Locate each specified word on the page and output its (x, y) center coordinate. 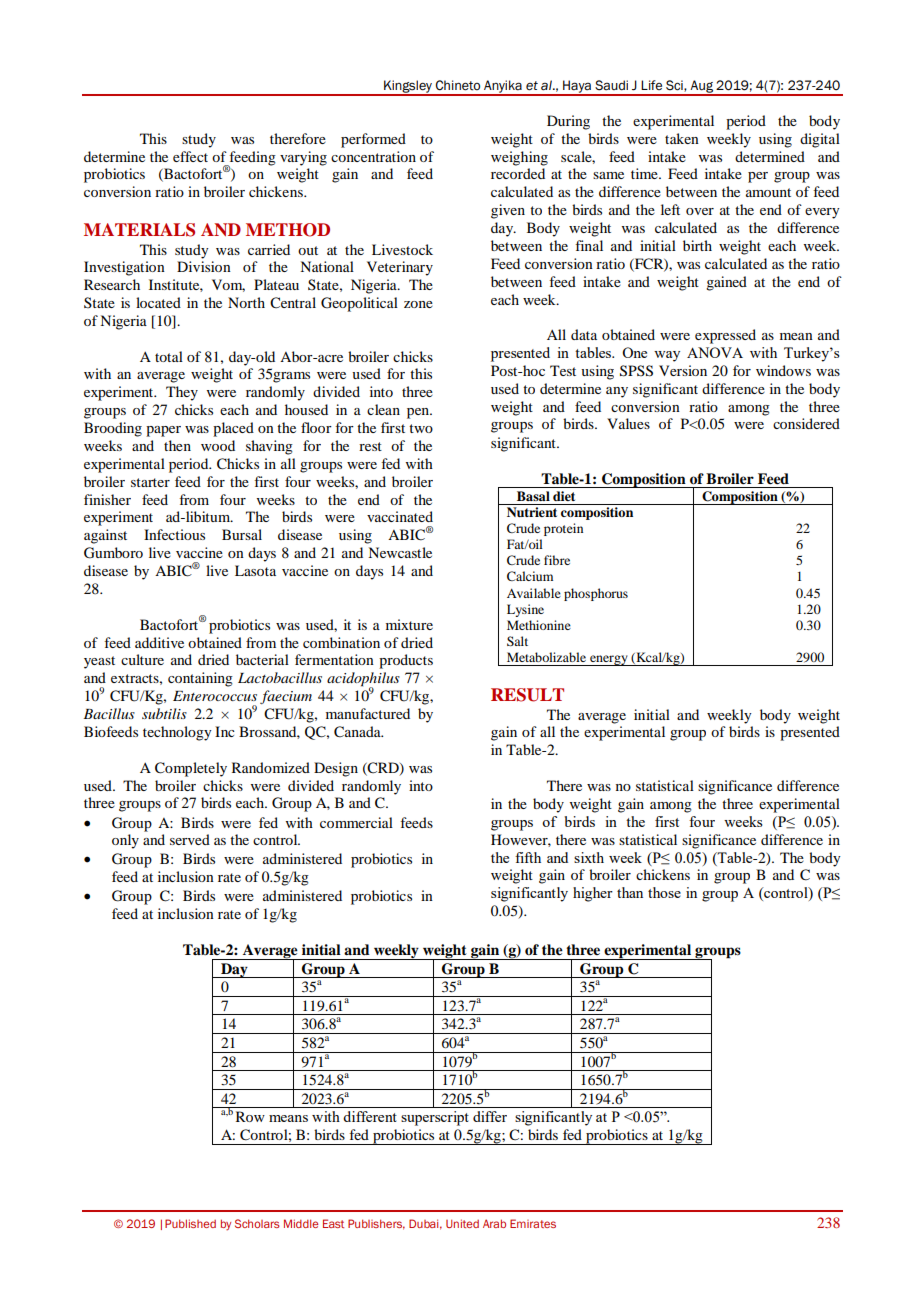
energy (609, 660)
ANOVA (715, 352)
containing (200, 679)
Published (190, 1223)
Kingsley (408, 87)
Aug (701, 87)
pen (419, 413)
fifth (528, 857)
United (462, 1223)
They (182, 393)
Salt (517, 641)
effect (190, 156)
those (664, 892)
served (190, 839)
